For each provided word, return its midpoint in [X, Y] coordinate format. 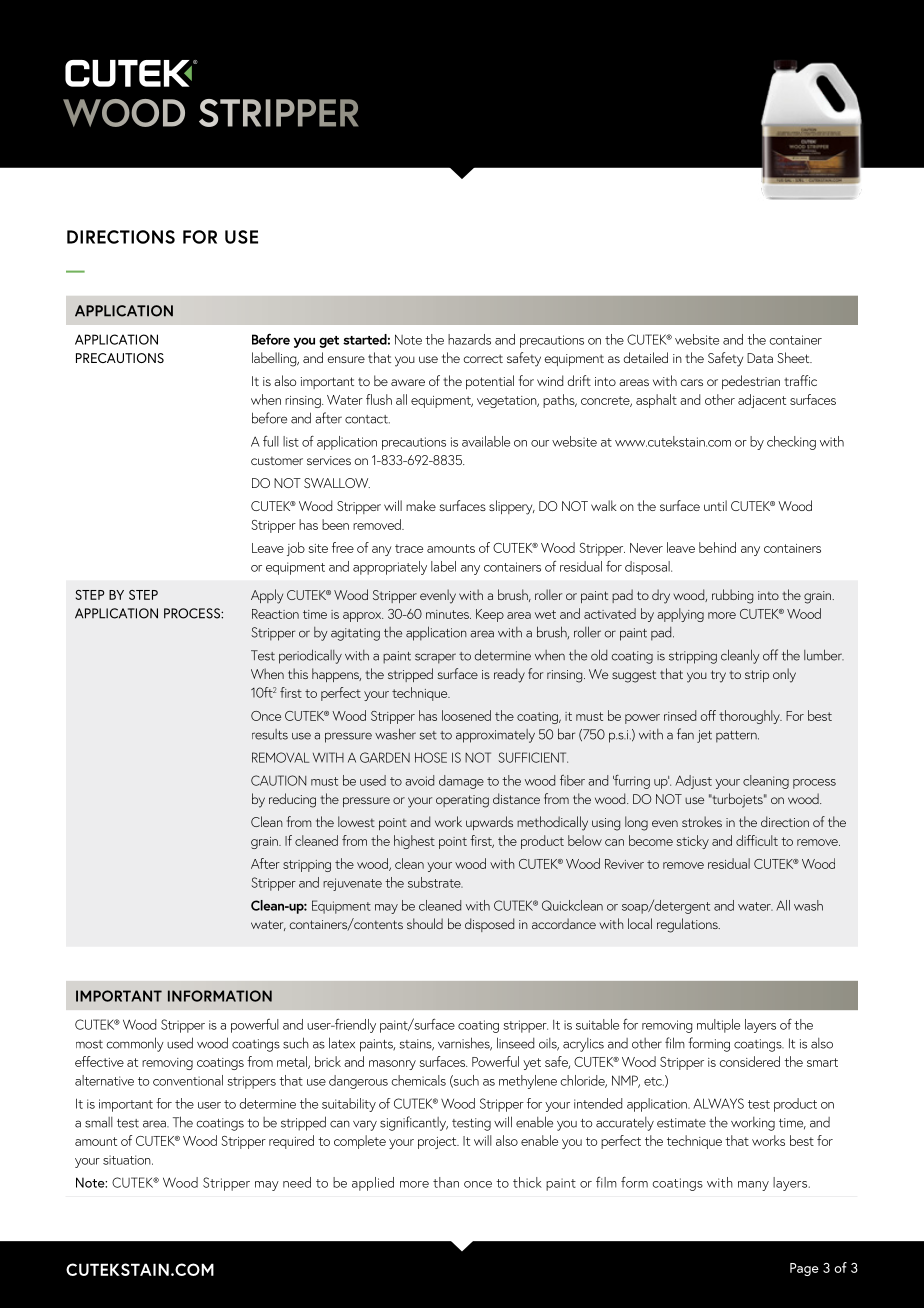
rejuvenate [352, 884]
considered [749, 1061]
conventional [188, 1080]
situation [128, 1160]
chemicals [418, 1080]
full [271, 441]
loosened [466, 715]
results [270, 734]
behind [717, 547]
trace [409, 548]
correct [483, 358]
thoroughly [750, 717]
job [296, 549]
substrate [435, 882]
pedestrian [751, 382]
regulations [688, 925]
